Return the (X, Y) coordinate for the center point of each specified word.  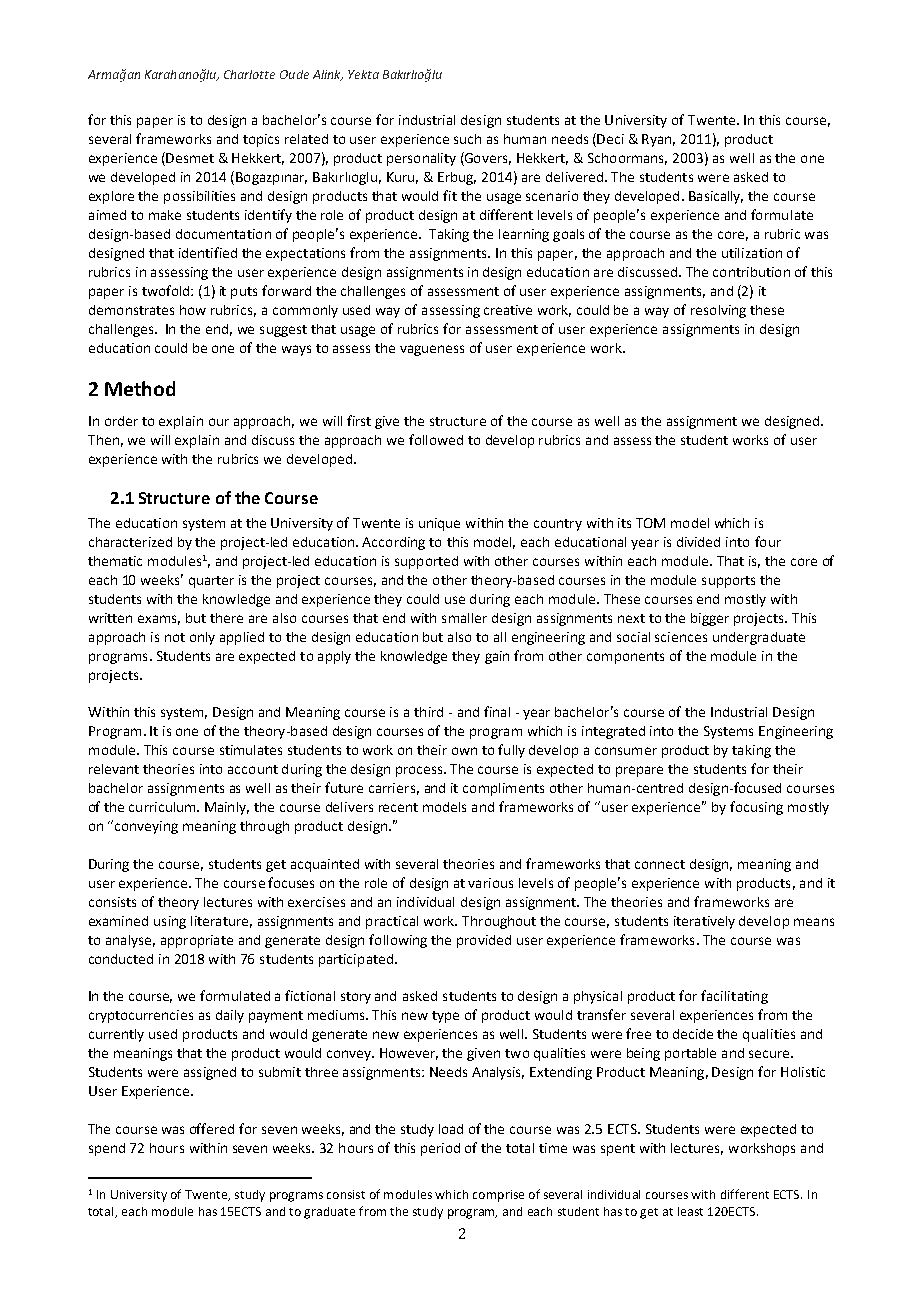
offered (212, 1128)
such (467, 139)
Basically (716, 197)
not (175, 637)
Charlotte (249, 74)
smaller (464, 618)
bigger (710, 619)
